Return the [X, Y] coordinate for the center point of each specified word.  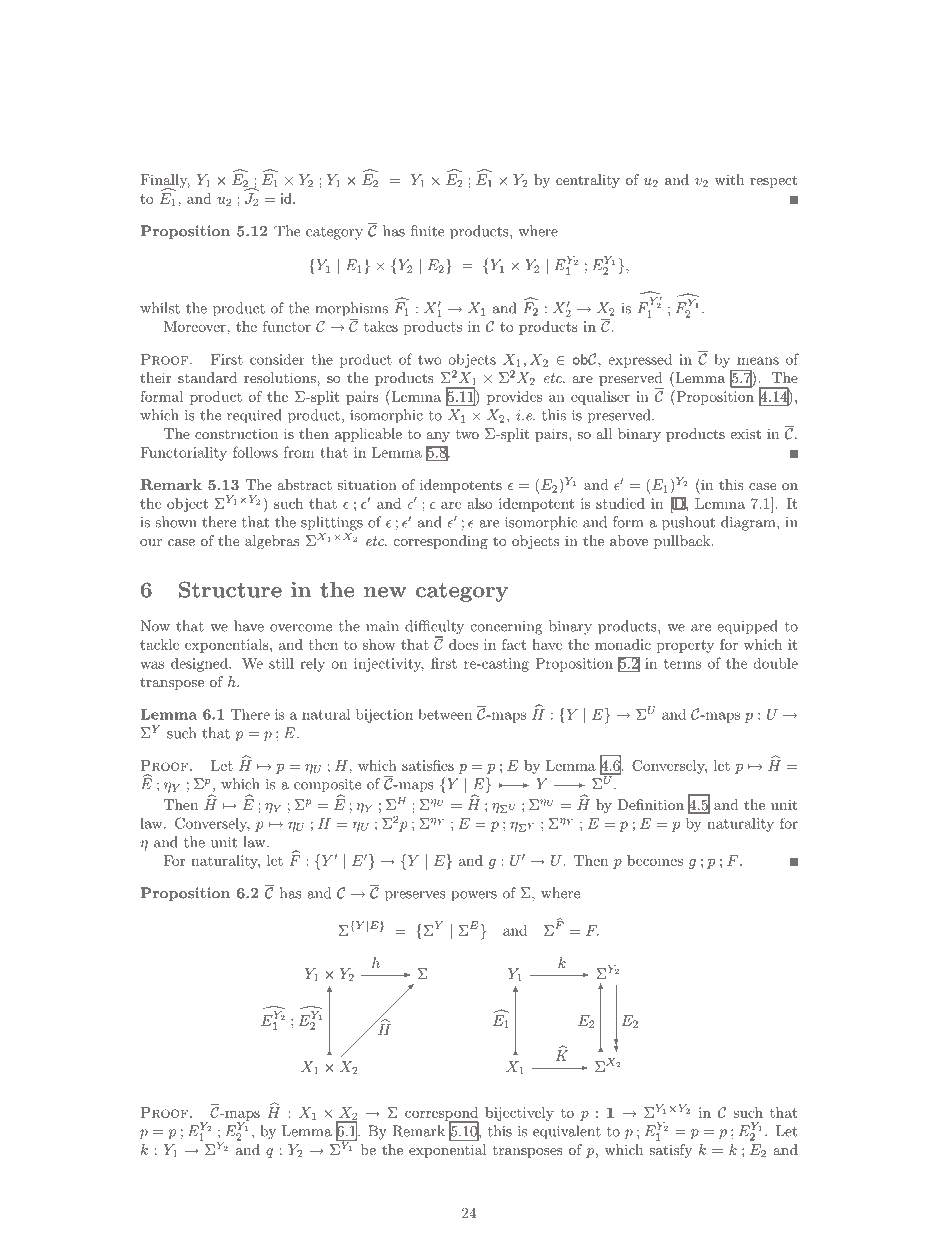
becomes [655, 860]
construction [236, 434]
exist [745, 433]
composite [327, 787]
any [438, 437]
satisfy [670, 1151]
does [463, 644]
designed [200, 665]
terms [682, 664]
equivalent [567, 1132]
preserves [415, 896]
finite [427, 231]
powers [474, 896]
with [729, 179]
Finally [165, 182]
